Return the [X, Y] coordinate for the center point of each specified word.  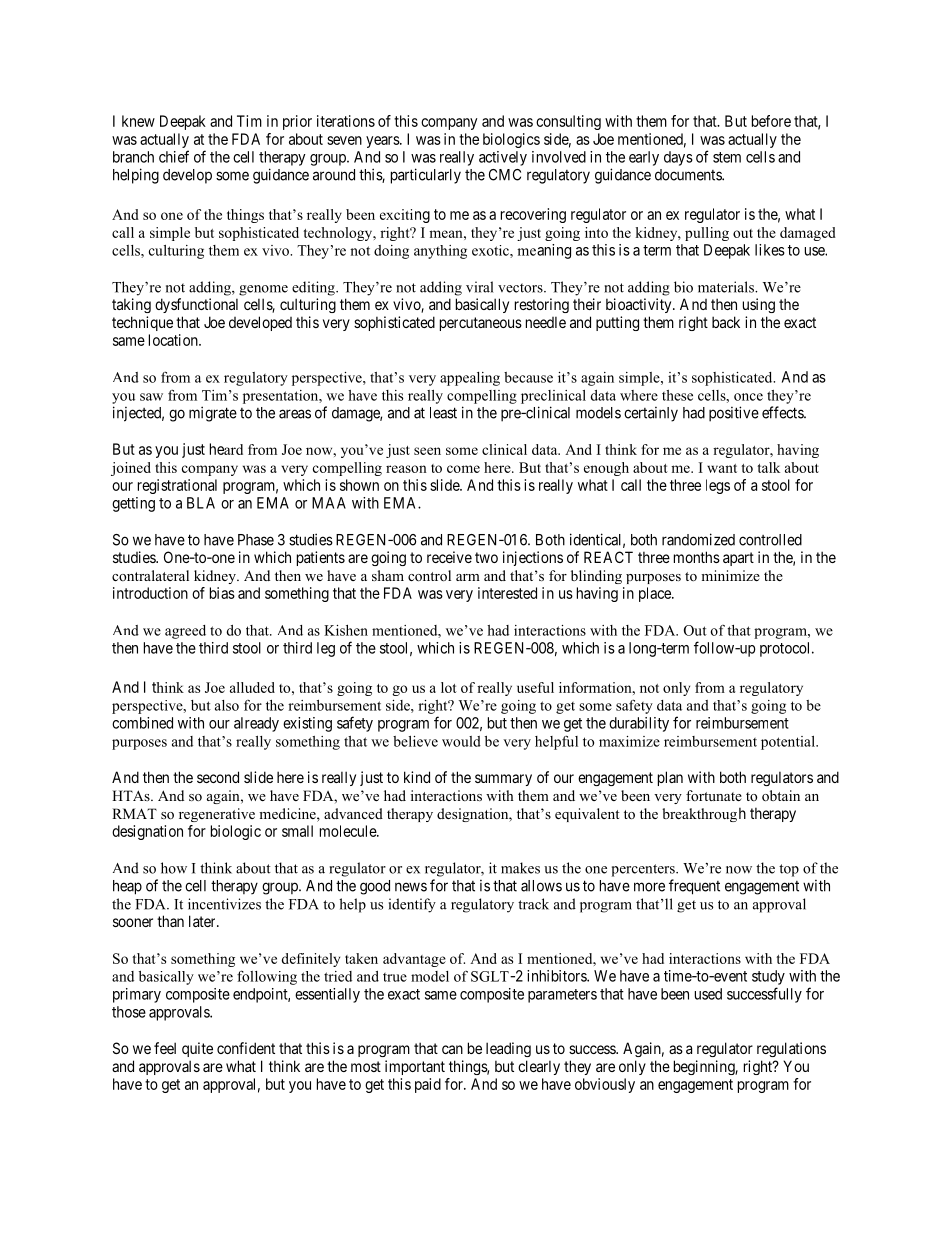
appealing [470, 379]
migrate [213, 414]
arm [468, 577]
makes [520, 868]
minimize [730, 575]
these [677, 395]
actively [503, 158]
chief [174, 156]
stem [727, 157]
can [452, 1049]
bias [222, 593]
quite [197, 1049]
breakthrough [704, 814]
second [218, 777]
